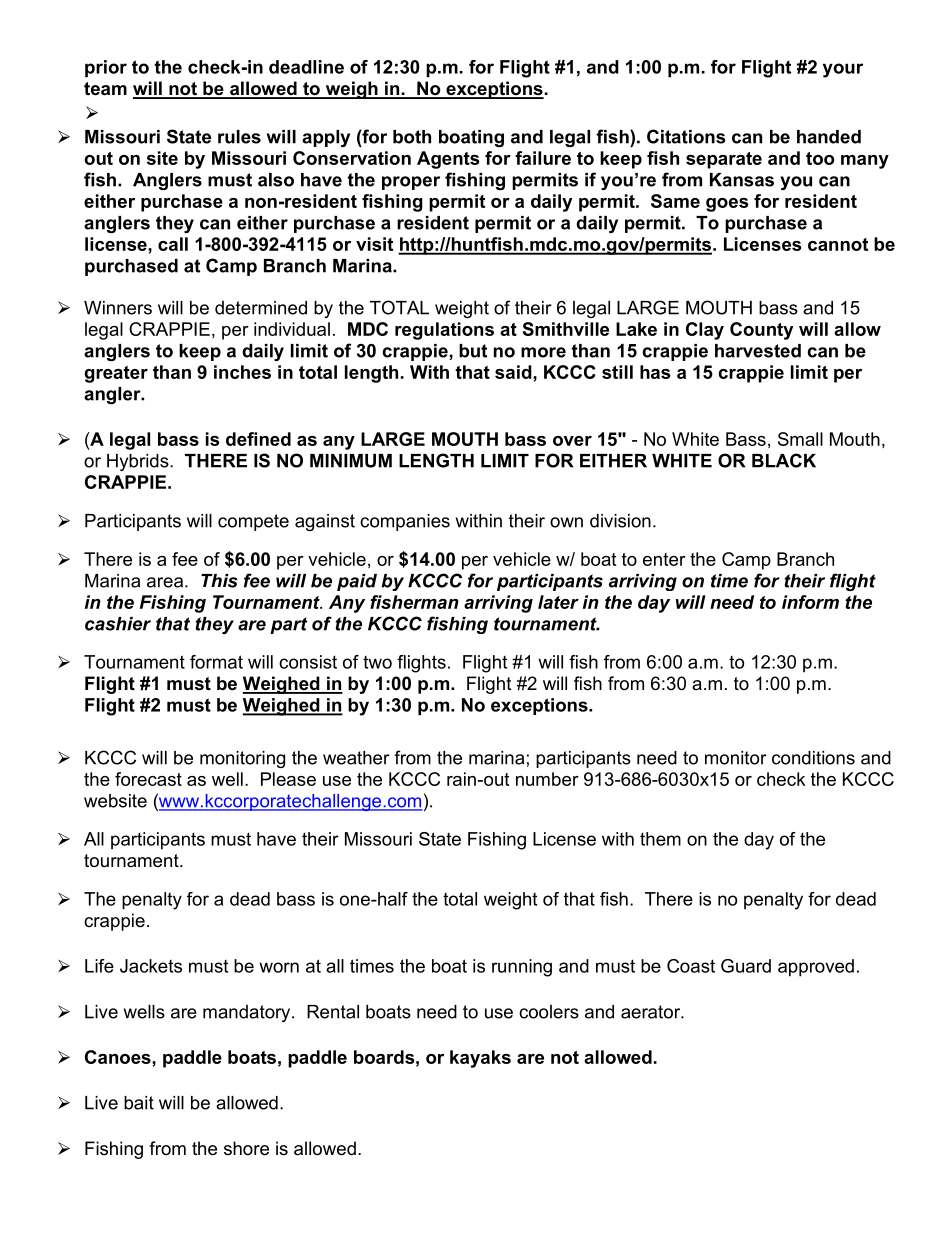 This screenshot has height=1233, width=952. I want to click on handed, so click(829, 137).
